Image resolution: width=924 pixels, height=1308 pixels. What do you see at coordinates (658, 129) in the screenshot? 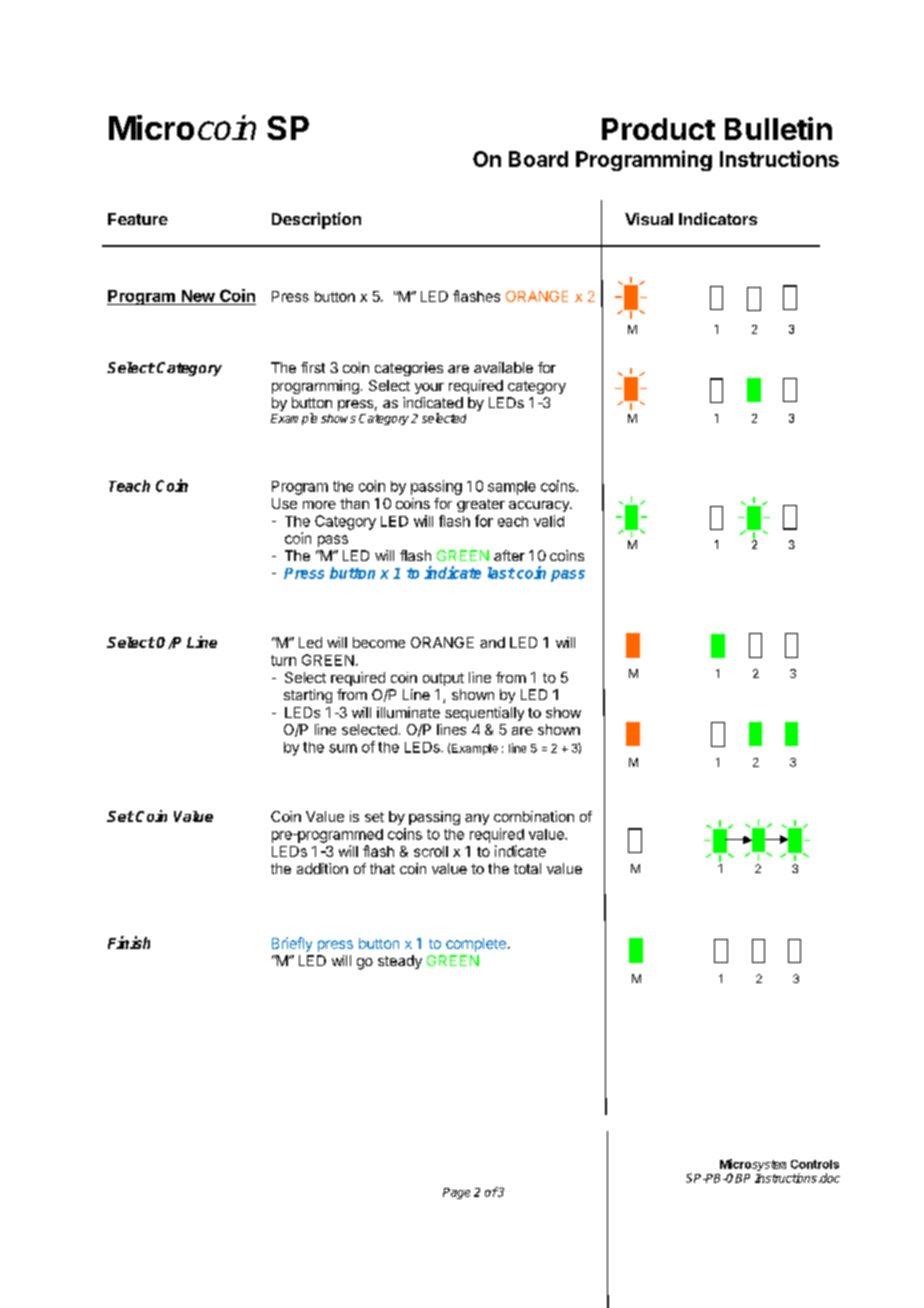
I see `Product` at bounding box center [658, 129].
